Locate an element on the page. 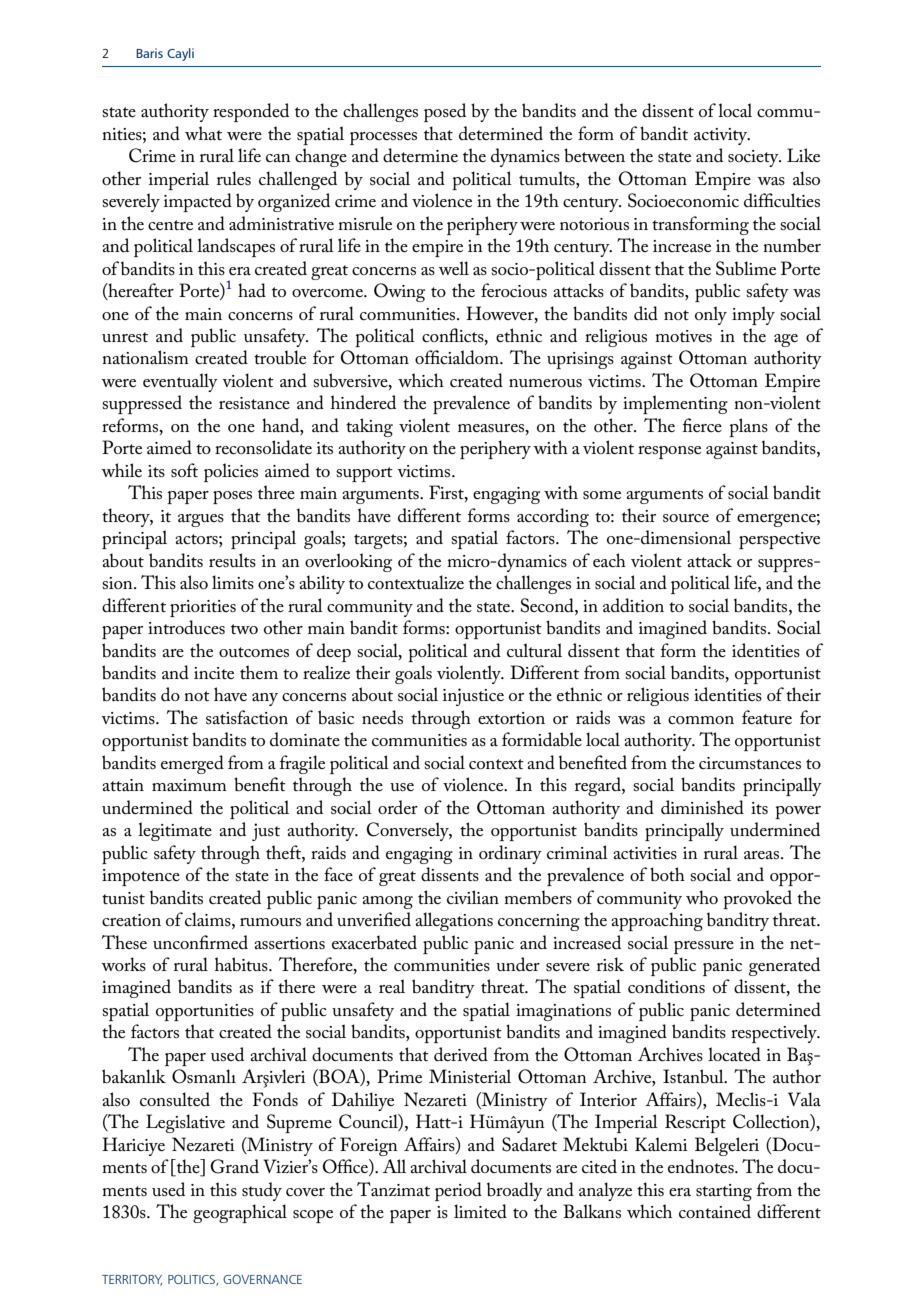  who is located at coordinates (702, 897).
